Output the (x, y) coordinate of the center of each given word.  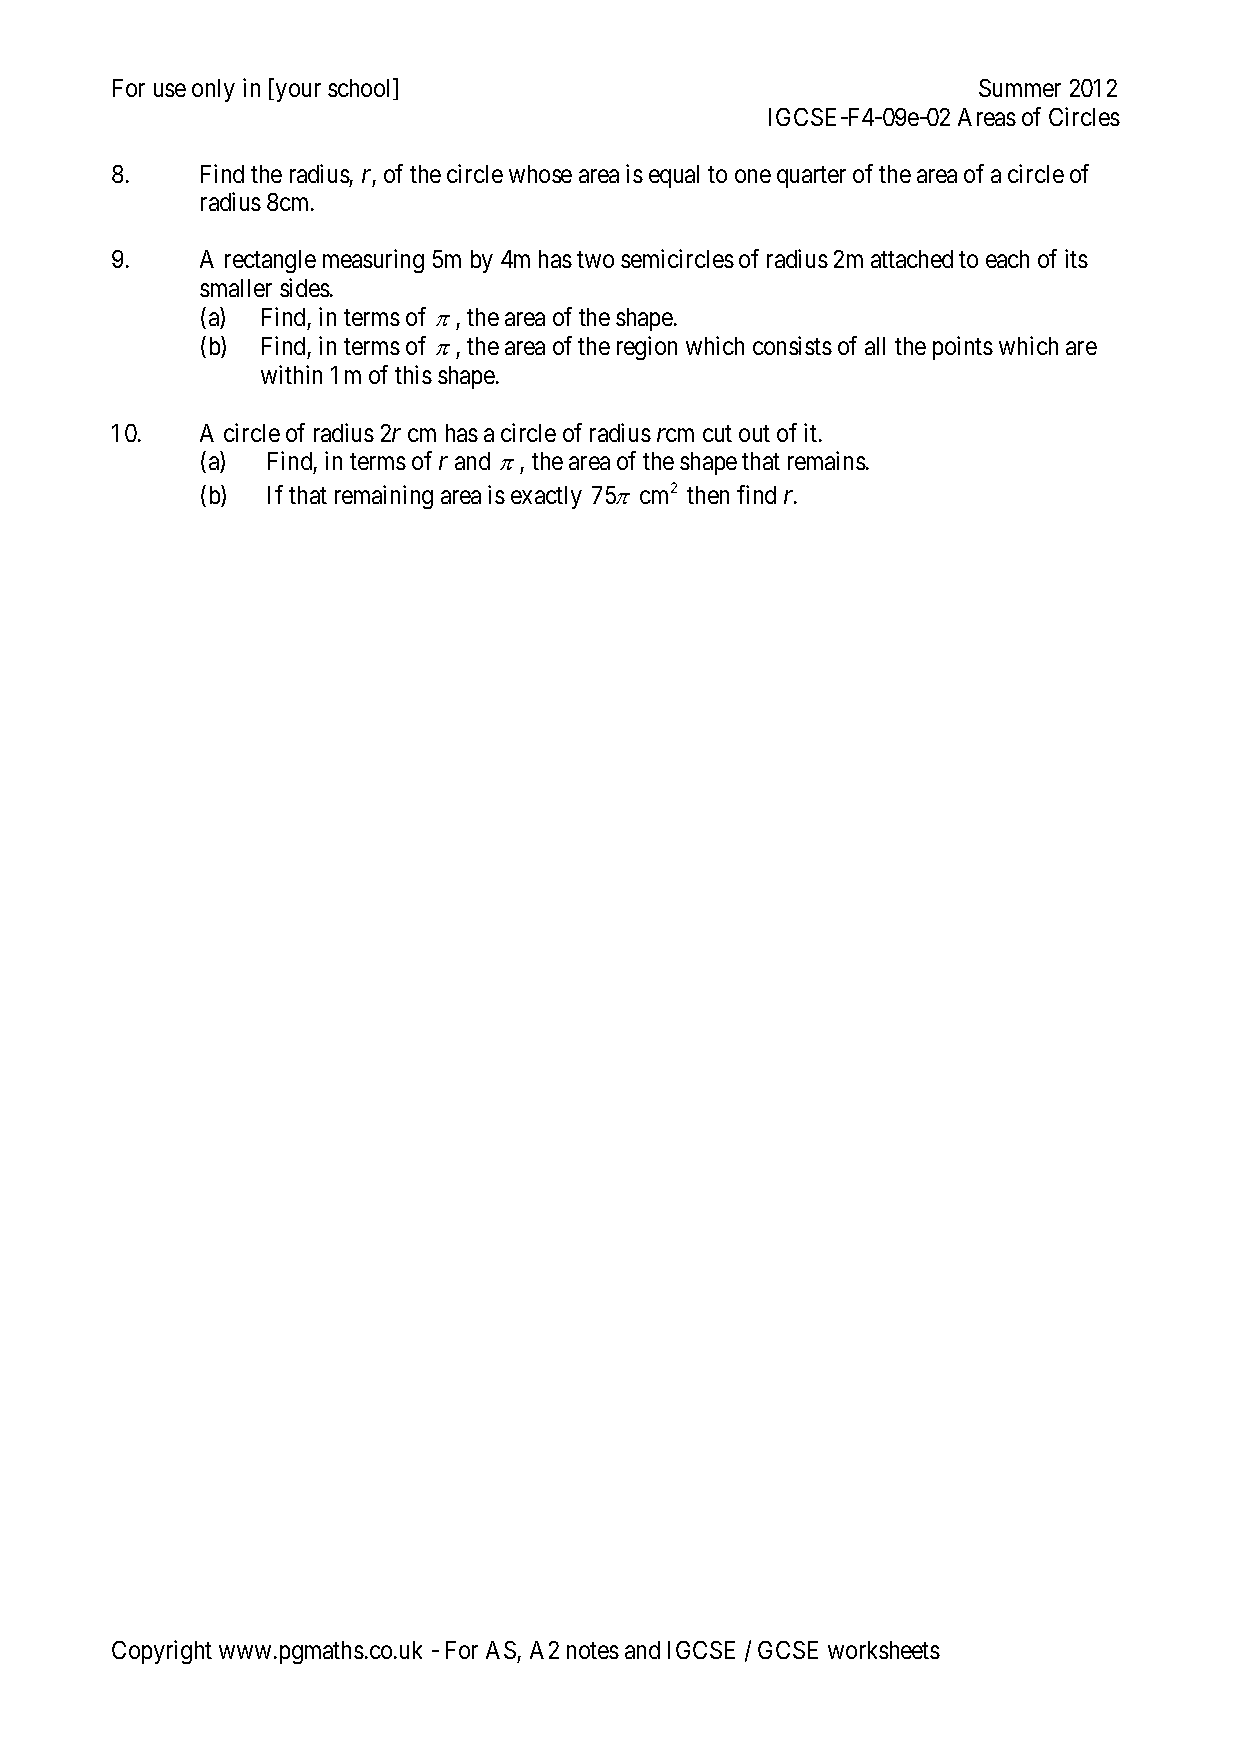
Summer (1020, 88)
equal (674, 176)
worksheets (884, 1650)
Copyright (162, 1652)
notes (593, 1651)
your (298, 93)
